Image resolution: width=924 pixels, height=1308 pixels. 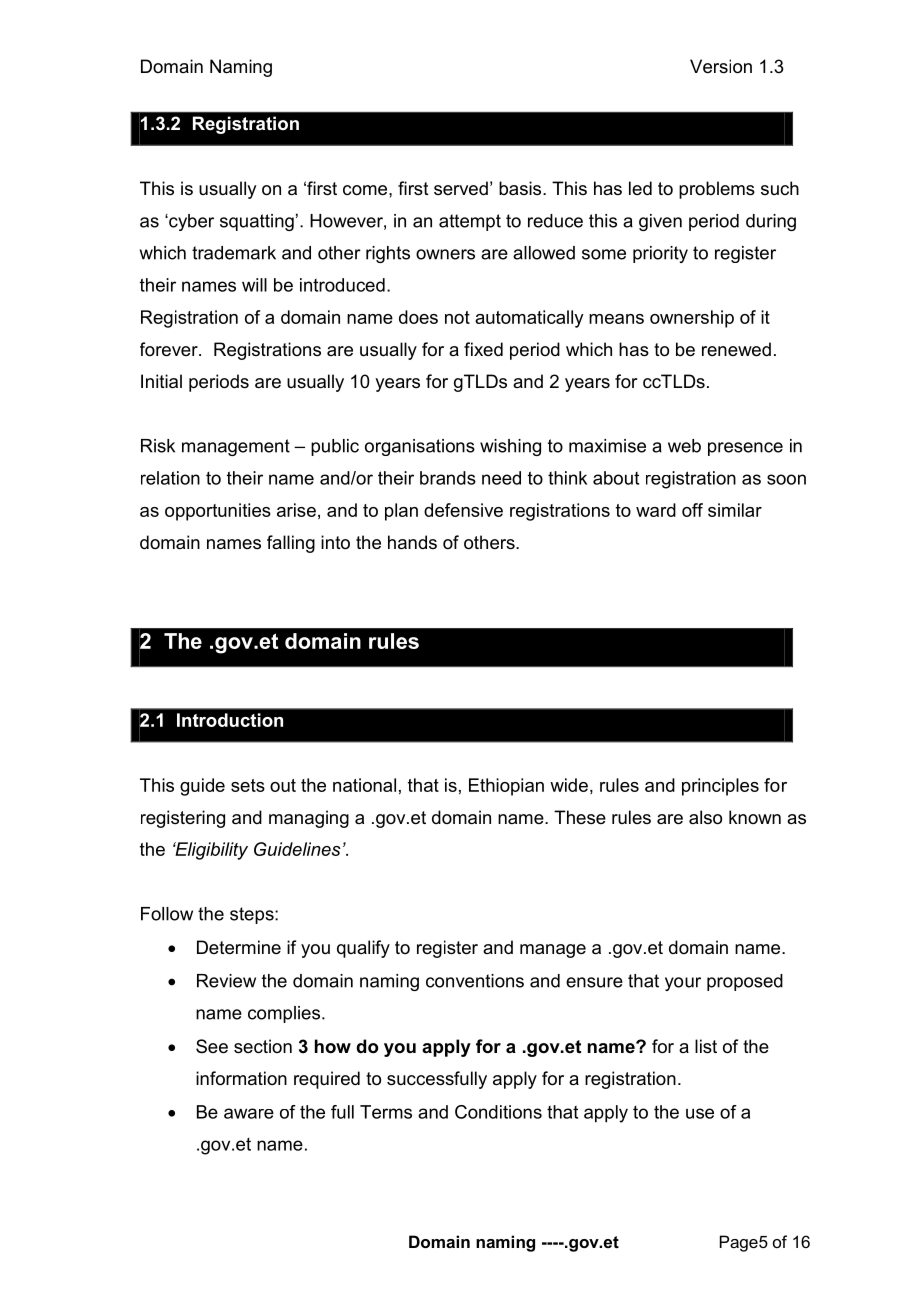 I want to click on Ethiopian, so click(x=506, y=787).
